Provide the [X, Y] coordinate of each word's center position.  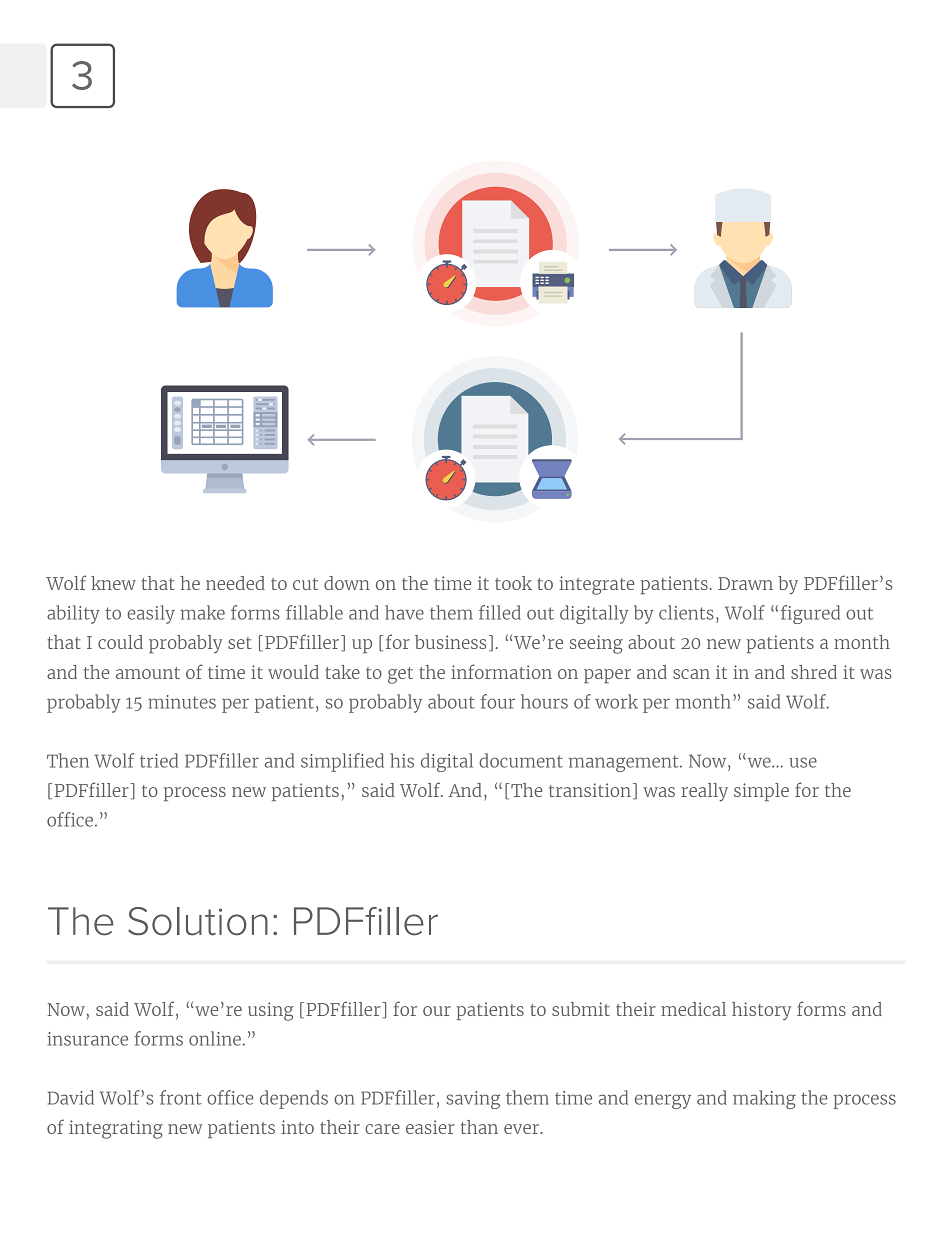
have [404, 612]
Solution [198, 921]
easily [151, 614]
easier [430, 1127]
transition [590, 790]
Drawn [745, 583]
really [704, 792]
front [181, 1097]
